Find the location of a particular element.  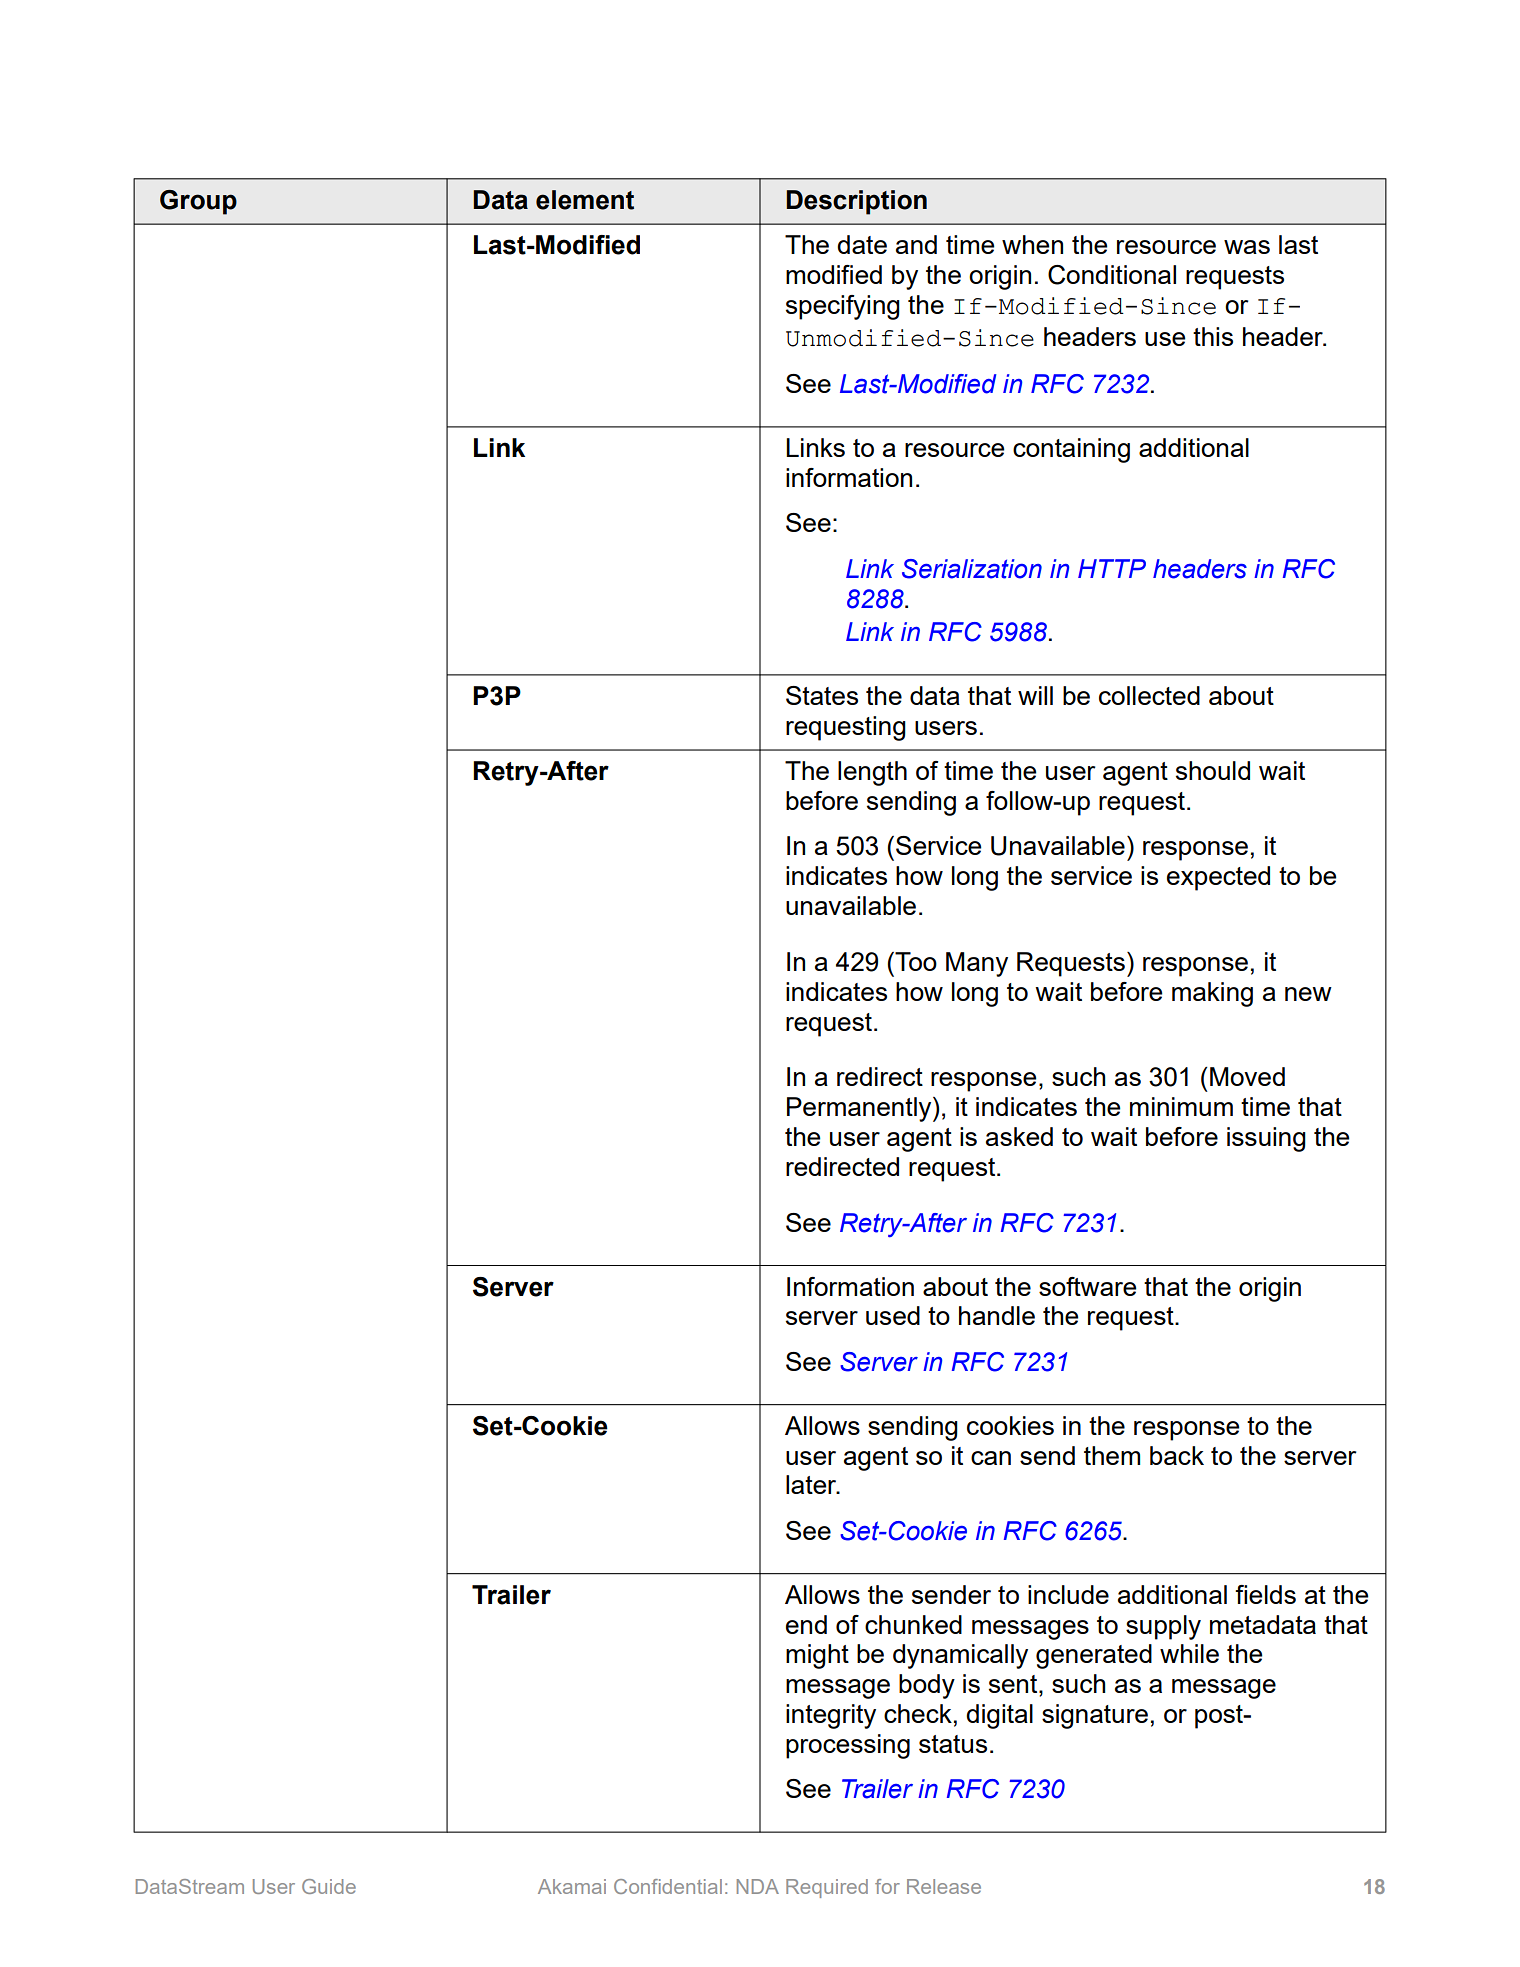

Guide is located at coordinates (329, 1886).
